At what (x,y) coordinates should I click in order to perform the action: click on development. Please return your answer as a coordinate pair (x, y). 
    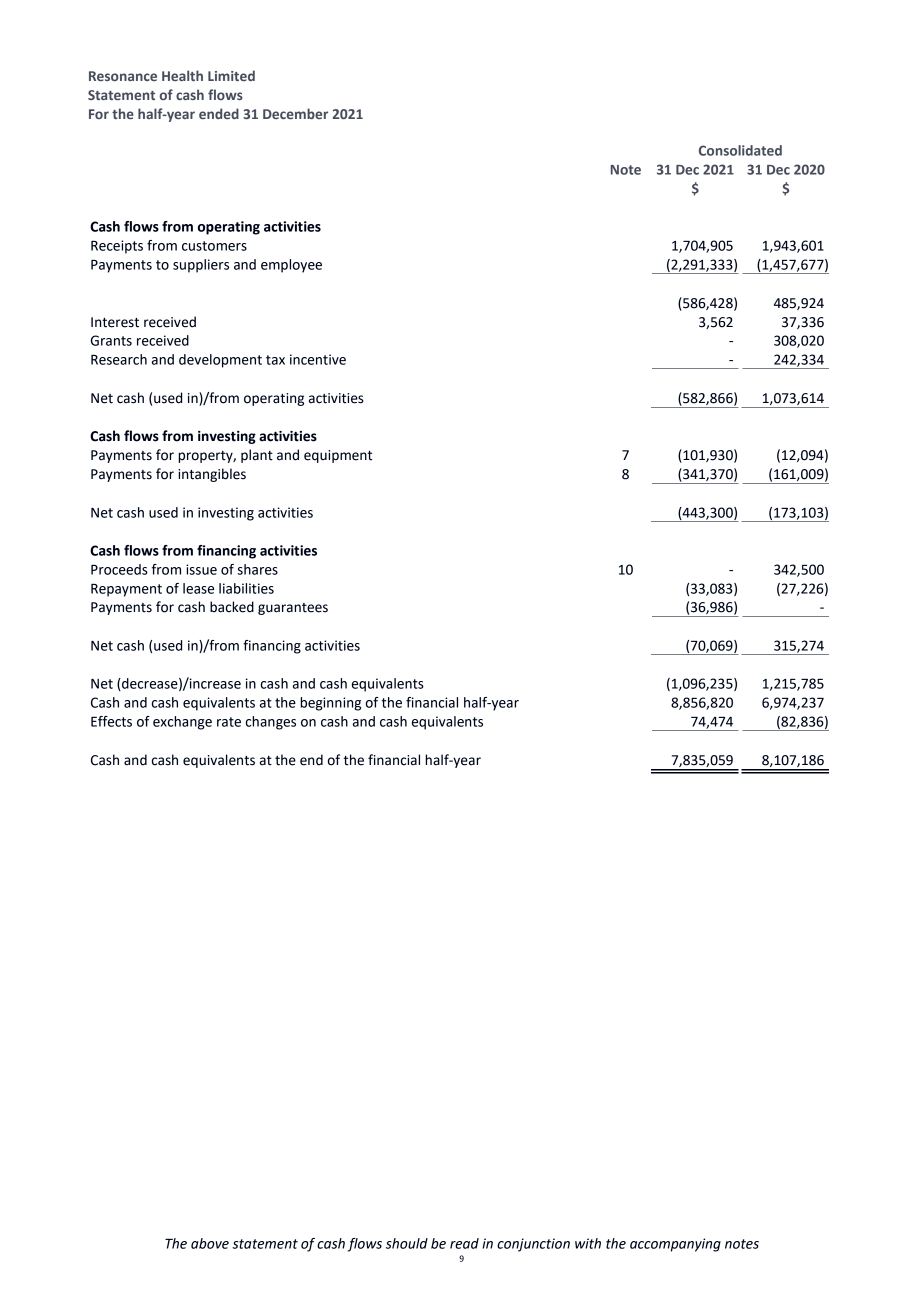
    Looking at the image, I should click on (220, 361).
